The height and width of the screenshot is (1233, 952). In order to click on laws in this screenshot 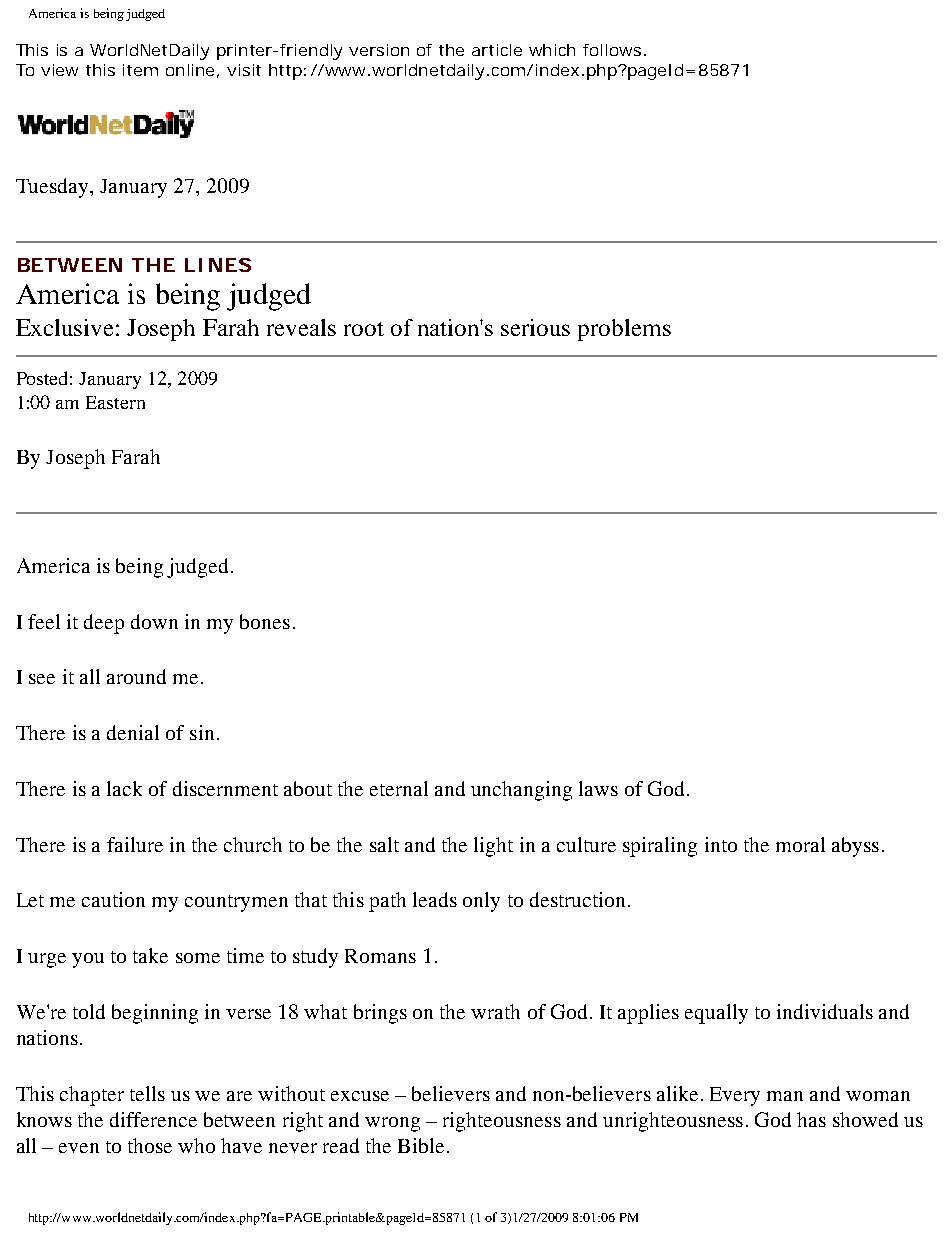, I will do `click(598, 788)`.
